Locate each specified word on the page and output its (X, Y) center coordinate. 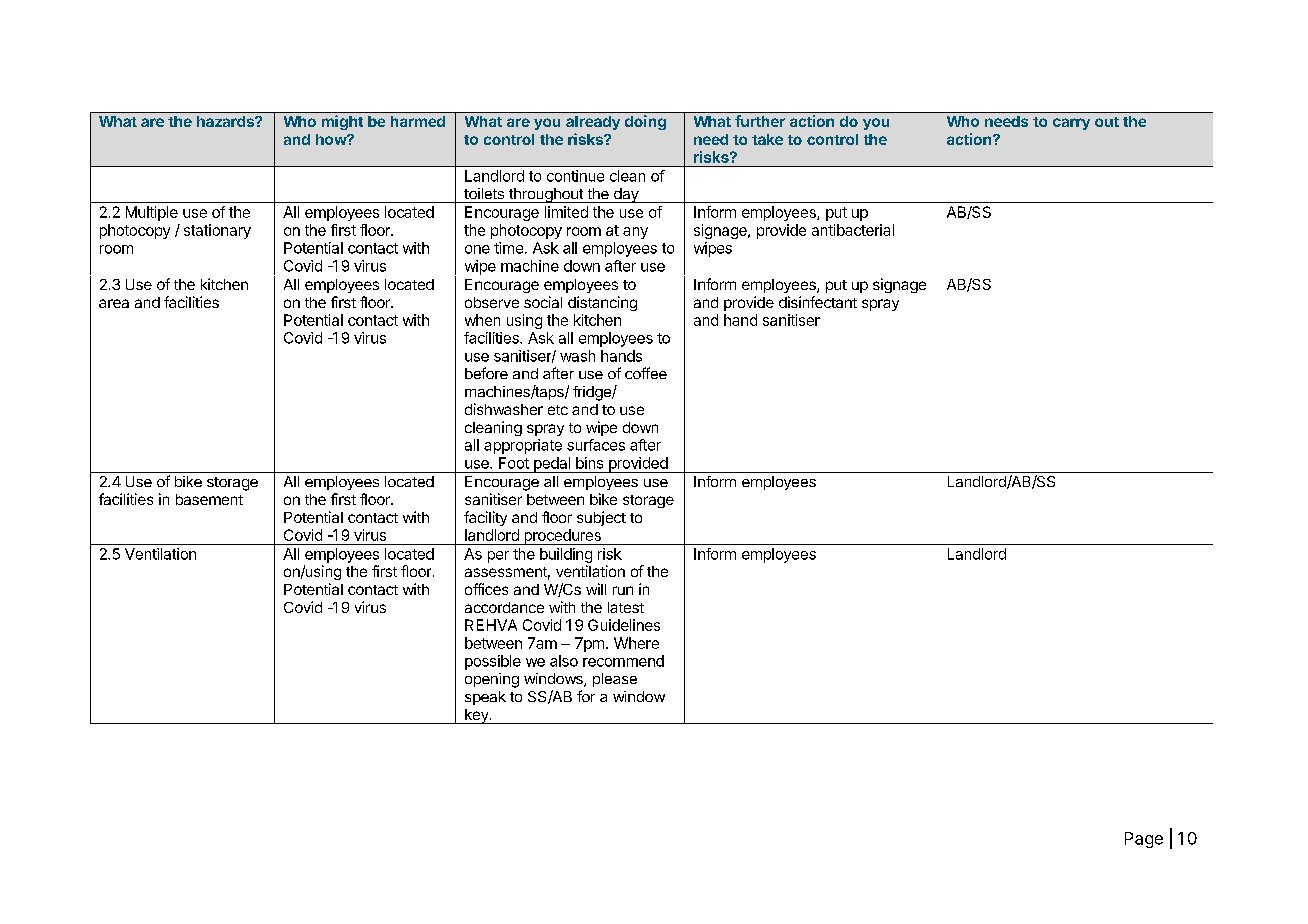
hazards (226, 121)
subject (601, 518)
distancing (602, 303)
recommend (623, 661)
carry (1071, 124)
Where (636, 643)
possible (493, 662)
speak (485, 698)
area (114, 303)
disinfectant (818, 302)
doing (645, 122)
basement (209, 499)
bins (589, 463)
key (477, 716)
